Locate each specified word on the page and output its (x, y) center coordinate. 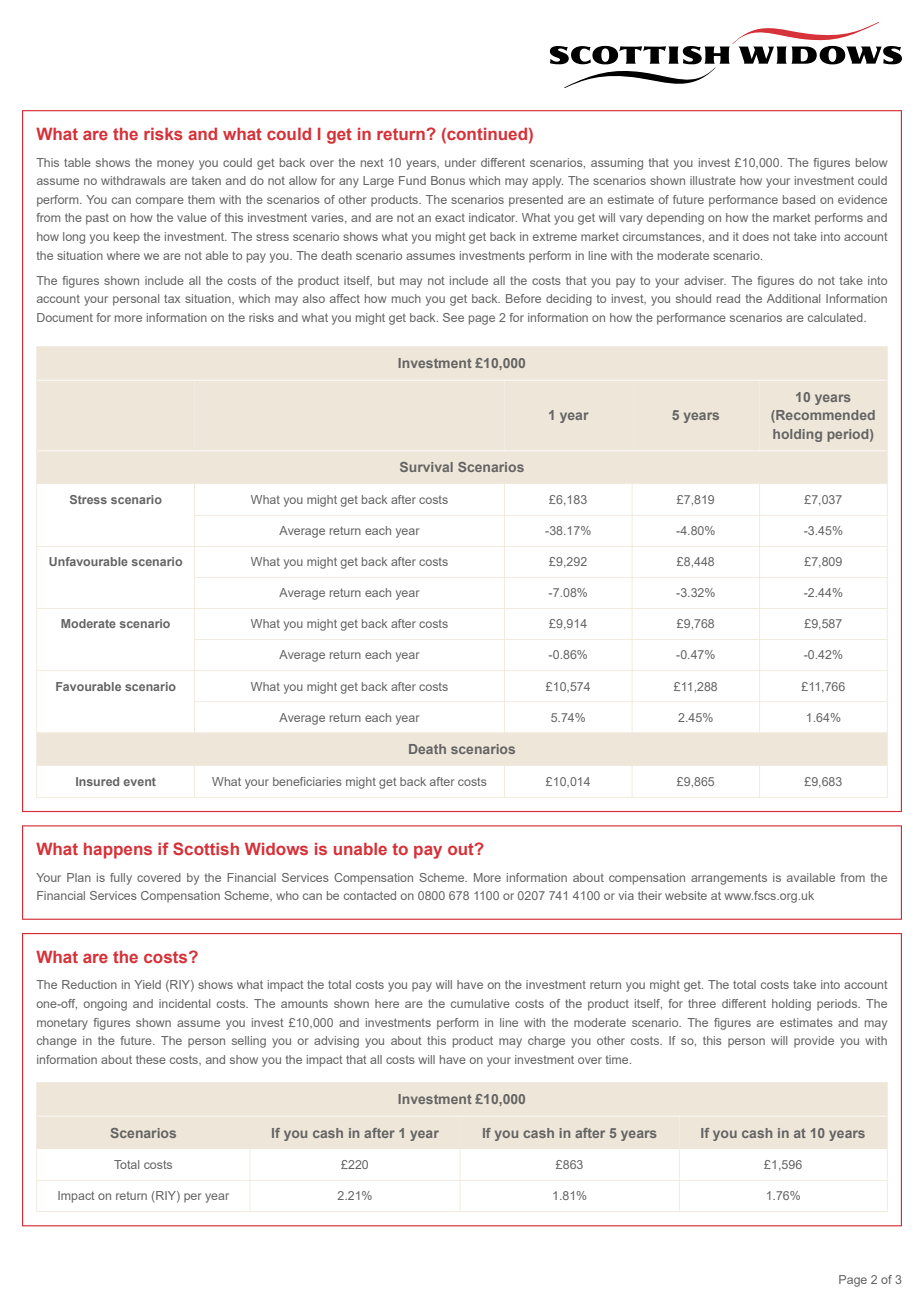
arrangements (729, 879)
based (799, 199)
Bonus (448, 180)
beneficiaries (307, 781)
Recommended (824, 416)
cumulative (480, 1003)
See (453, 317)
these (151, 1059)
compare (160, 202)
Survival (426, 467)
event (139, 782)
